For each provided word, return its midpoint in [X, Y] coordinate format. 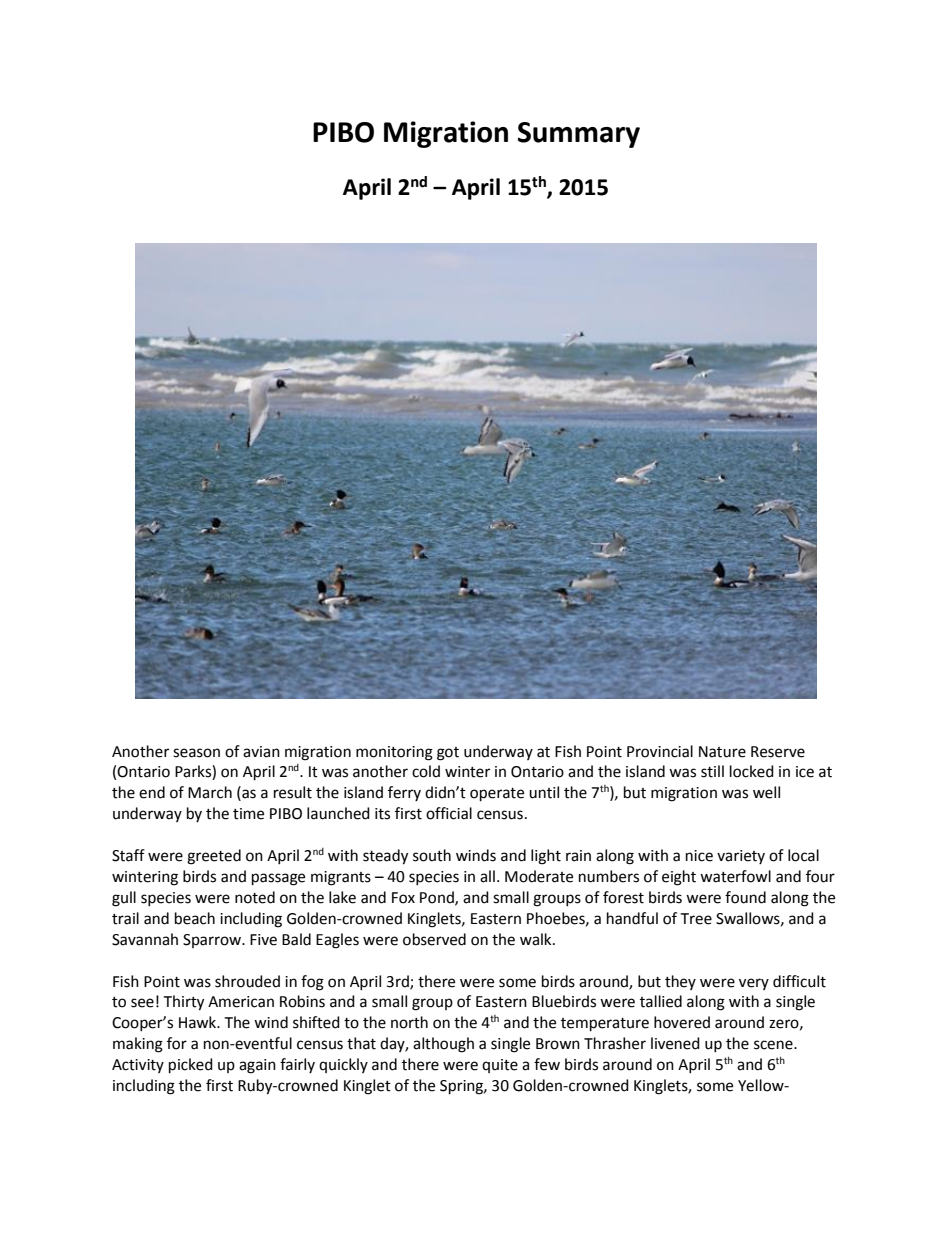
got [448, 754]
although [443, 1045]
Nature [722, 752]
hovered [682, 1022]
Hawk [199, 1022]
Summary [579, 135]
